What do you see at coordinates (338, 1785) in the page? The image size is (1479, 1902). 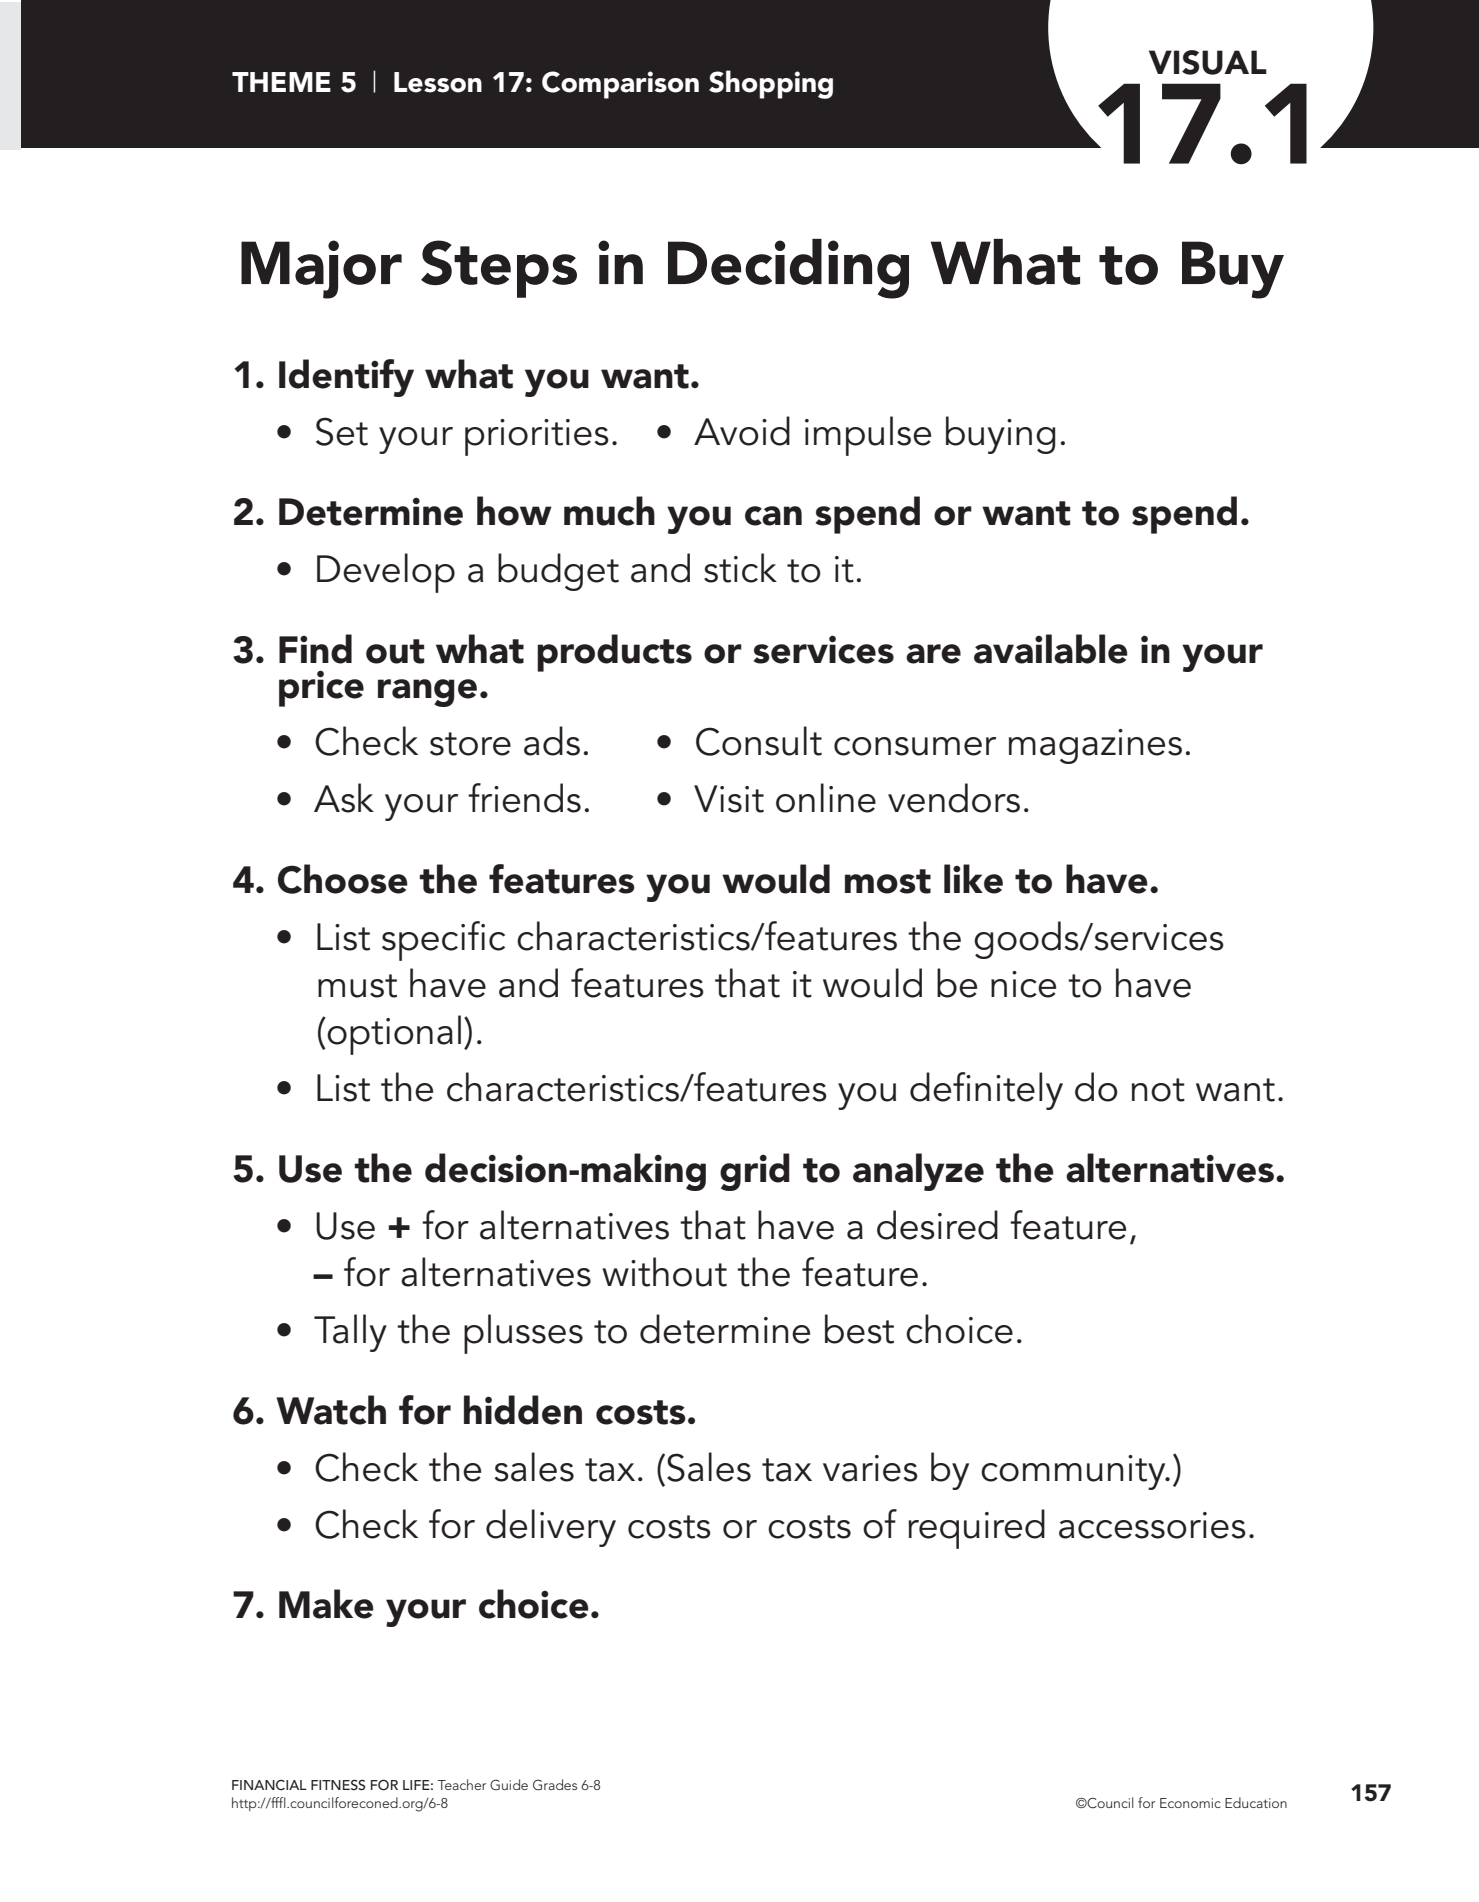 I see `FITNESS` at bounding box center [338, 1785].
